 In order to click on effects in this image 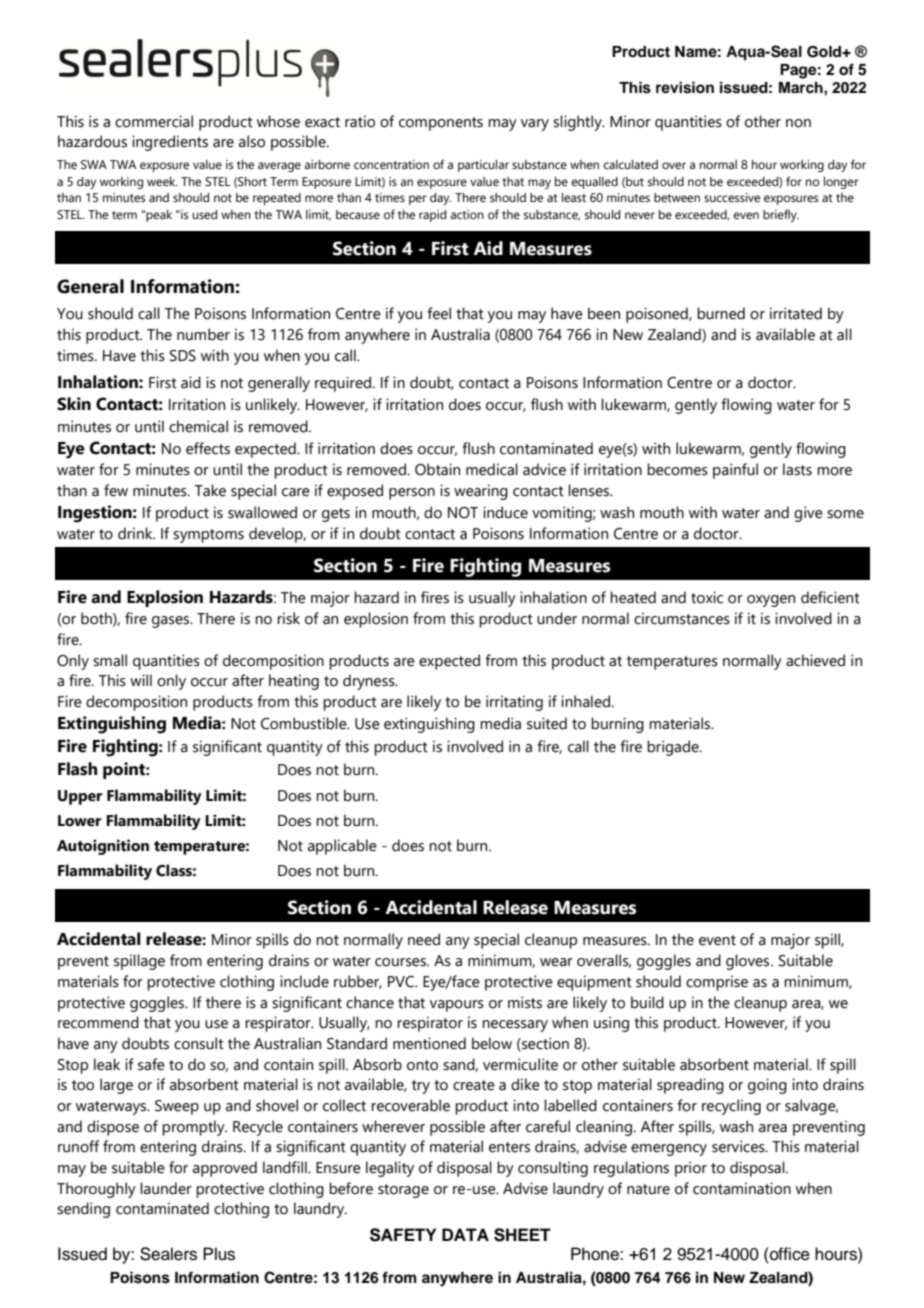, I will do `click(208, 448)`.
